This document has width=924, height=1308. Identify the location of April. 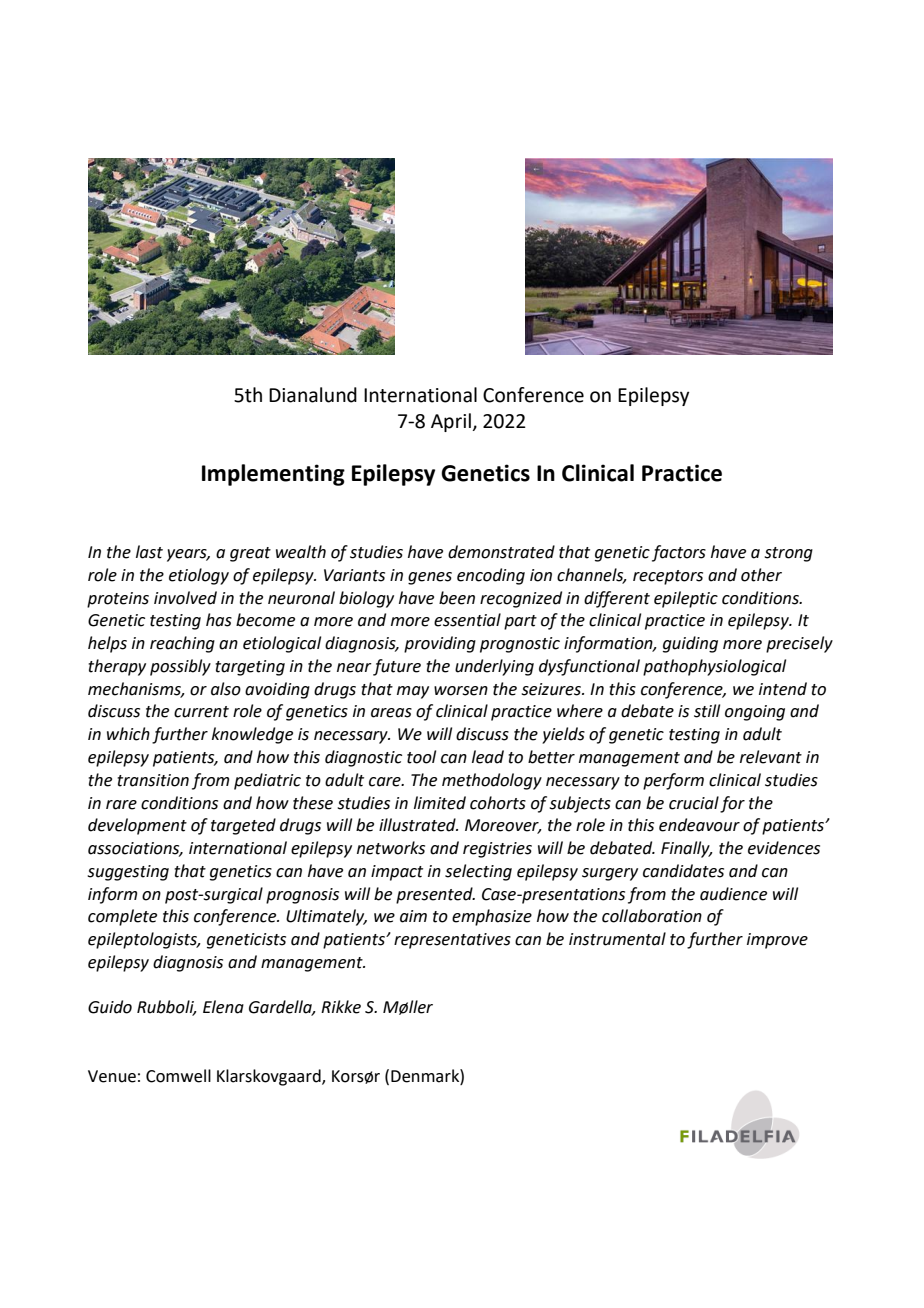
(451, 422).
